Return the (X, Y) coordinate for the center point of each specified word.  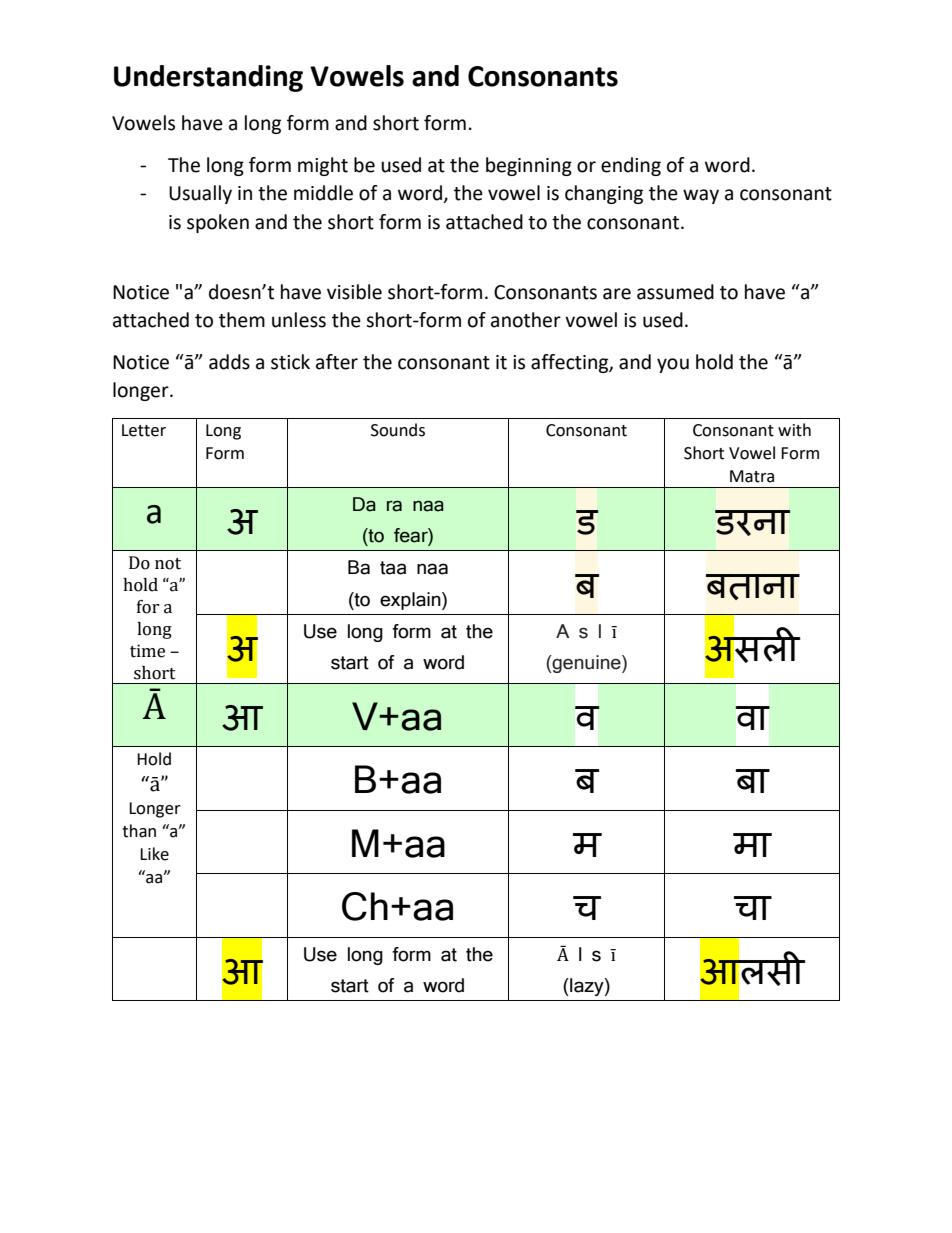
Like (154, 854)
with (794, 430)
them (242, 320)
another (526, 320)
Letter (144, 430)
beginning (529, 166)
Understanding (208, 78)
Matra (752, 476)
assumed (675, 292)
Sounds (398, 430)
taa (393, 568)
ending (631, 166)
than (139, 831)
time (147, 651)
